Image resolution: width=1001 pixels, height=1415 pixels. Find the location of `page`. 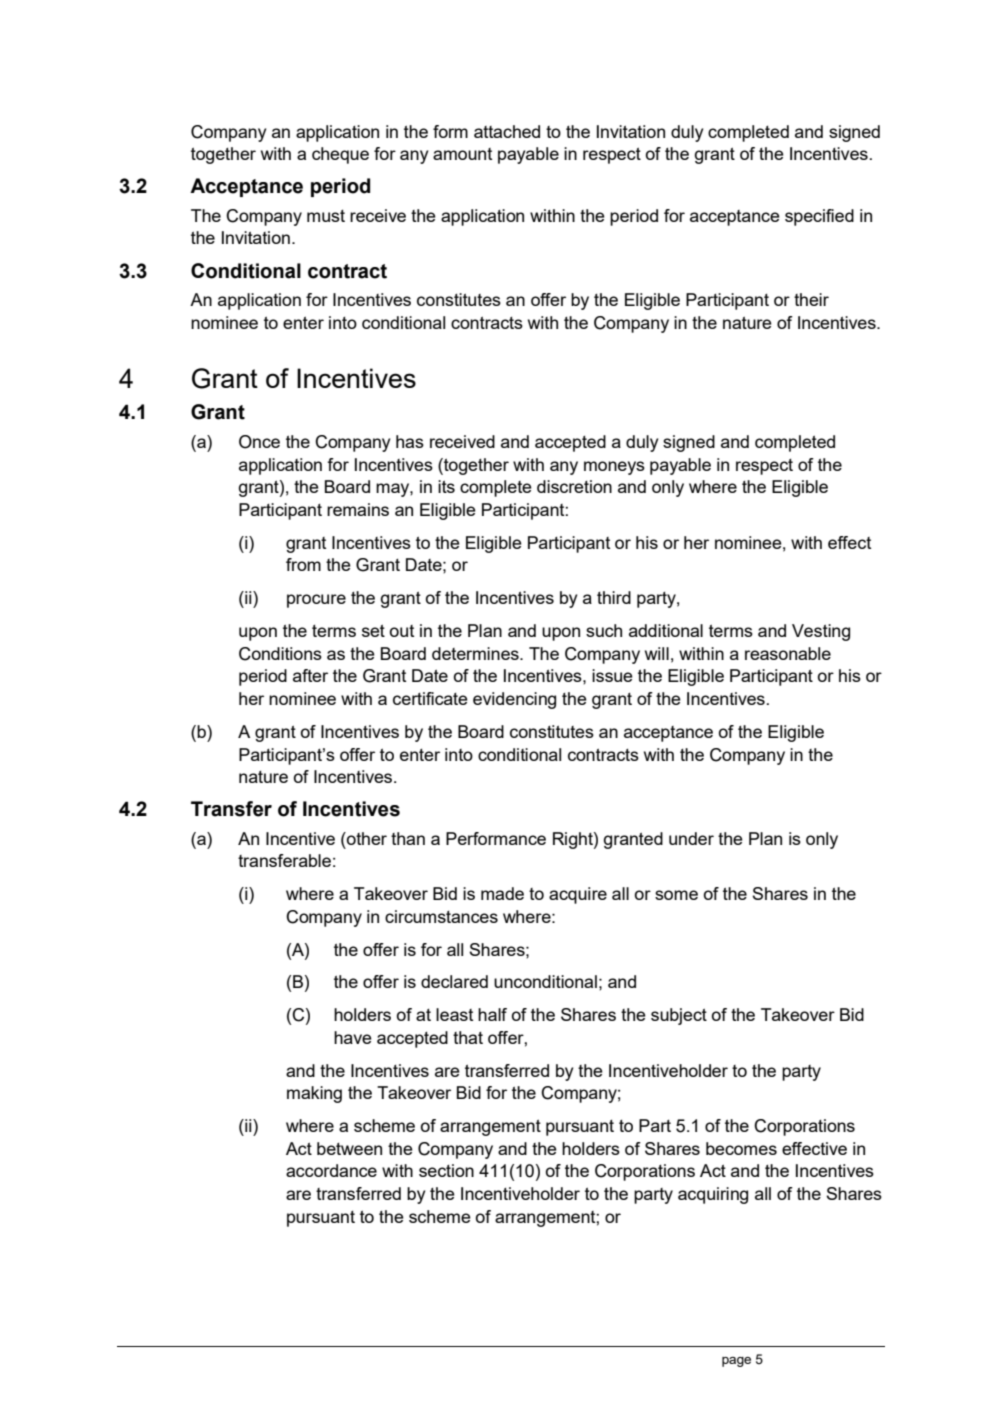

page is located at coordinates (736, 1362).
